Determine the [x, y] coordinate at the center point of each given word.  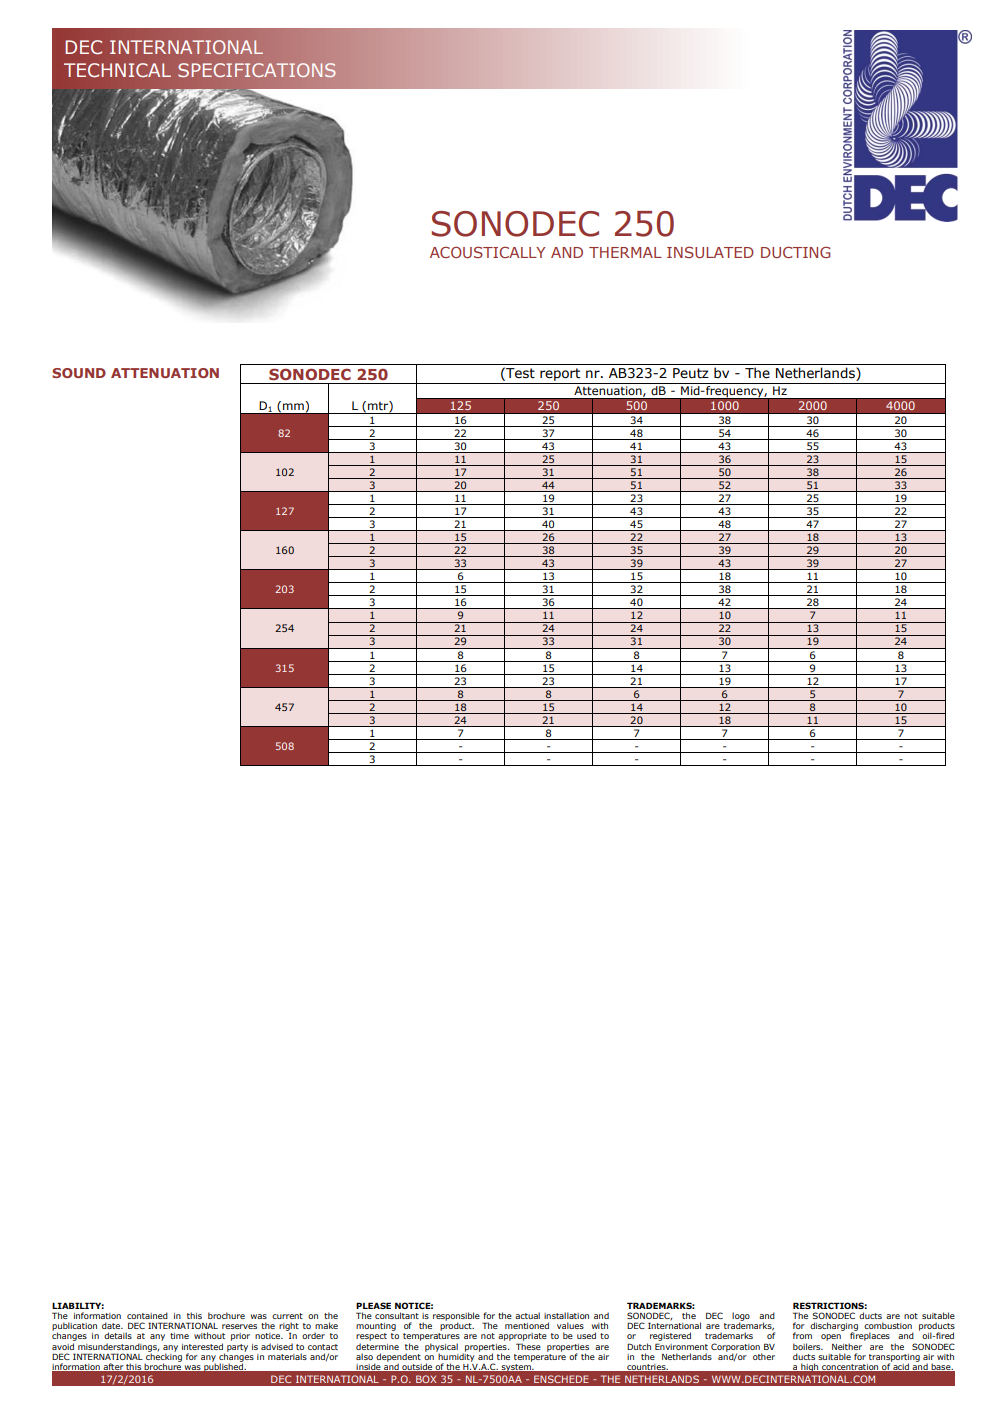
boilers [808, 1346]
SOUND [79, 373]
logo [741, 1317]
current [287, 1316]
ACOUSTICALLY [487, 252]
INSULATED [710, 252]
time [179, 1336]
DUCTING [795, 252]
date [112, 1325]
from [802, 1335]
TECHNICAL [117, 70]
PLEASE [373, 1305]
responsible [456, 1317]
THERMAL [625, 252]
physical [441, 1348]
